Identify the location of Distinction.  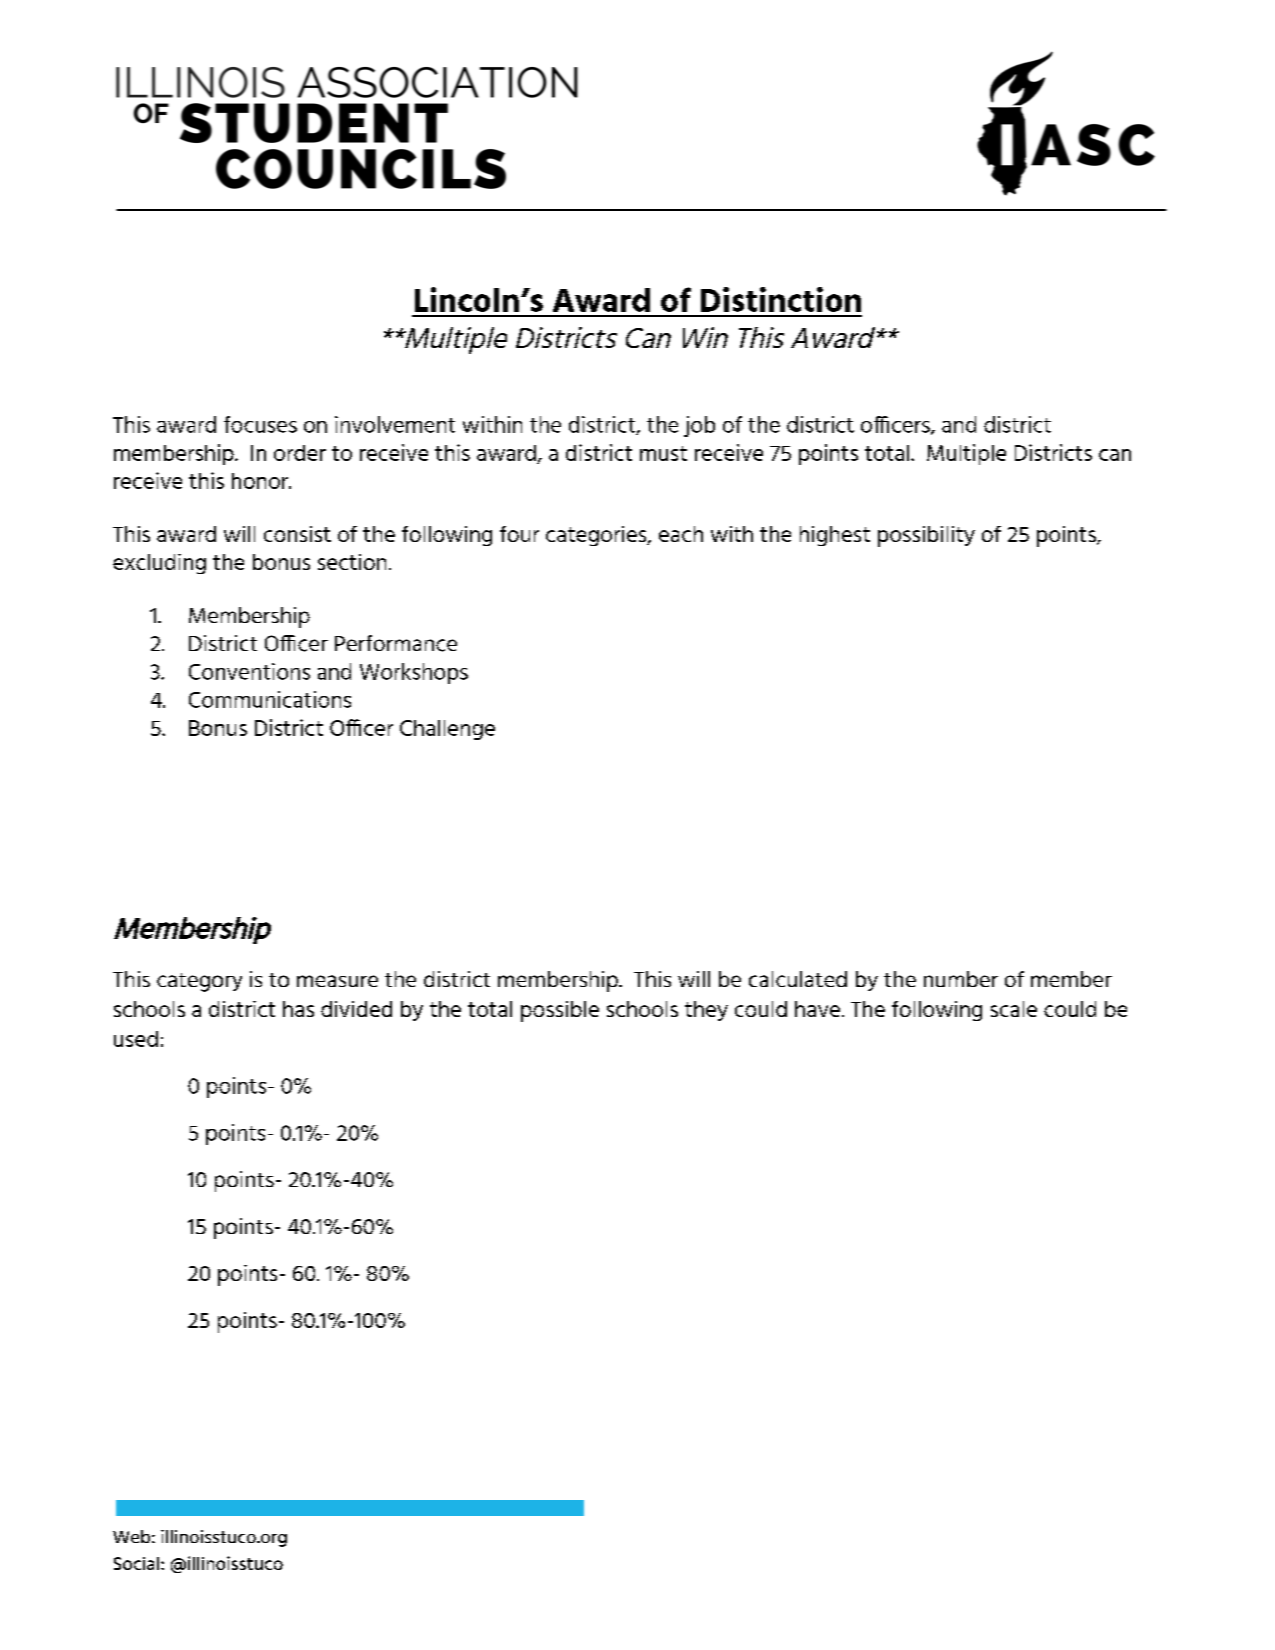
(781, 299).
